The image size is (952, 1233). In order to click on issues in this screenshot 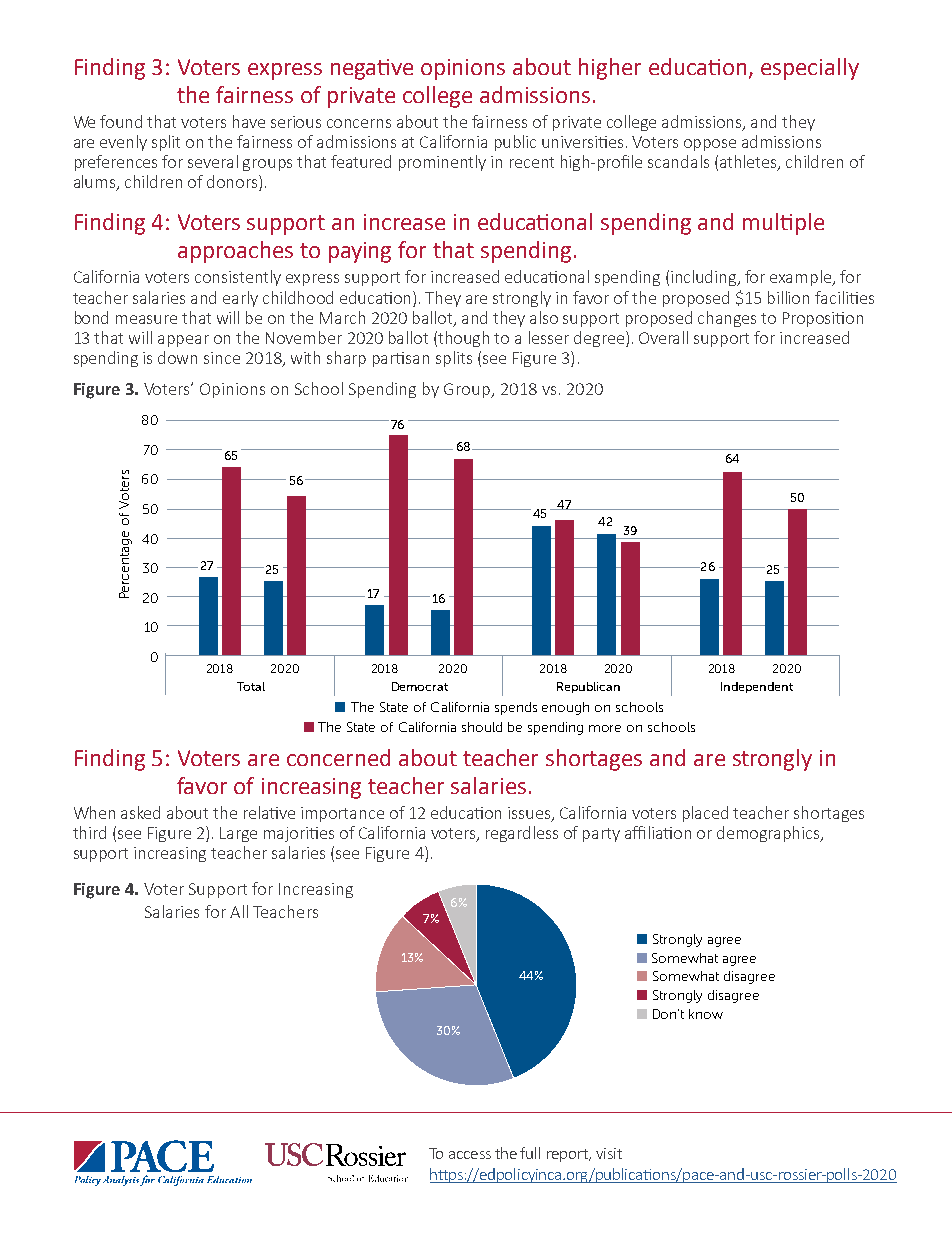, I will do `click(530, 814)`.
